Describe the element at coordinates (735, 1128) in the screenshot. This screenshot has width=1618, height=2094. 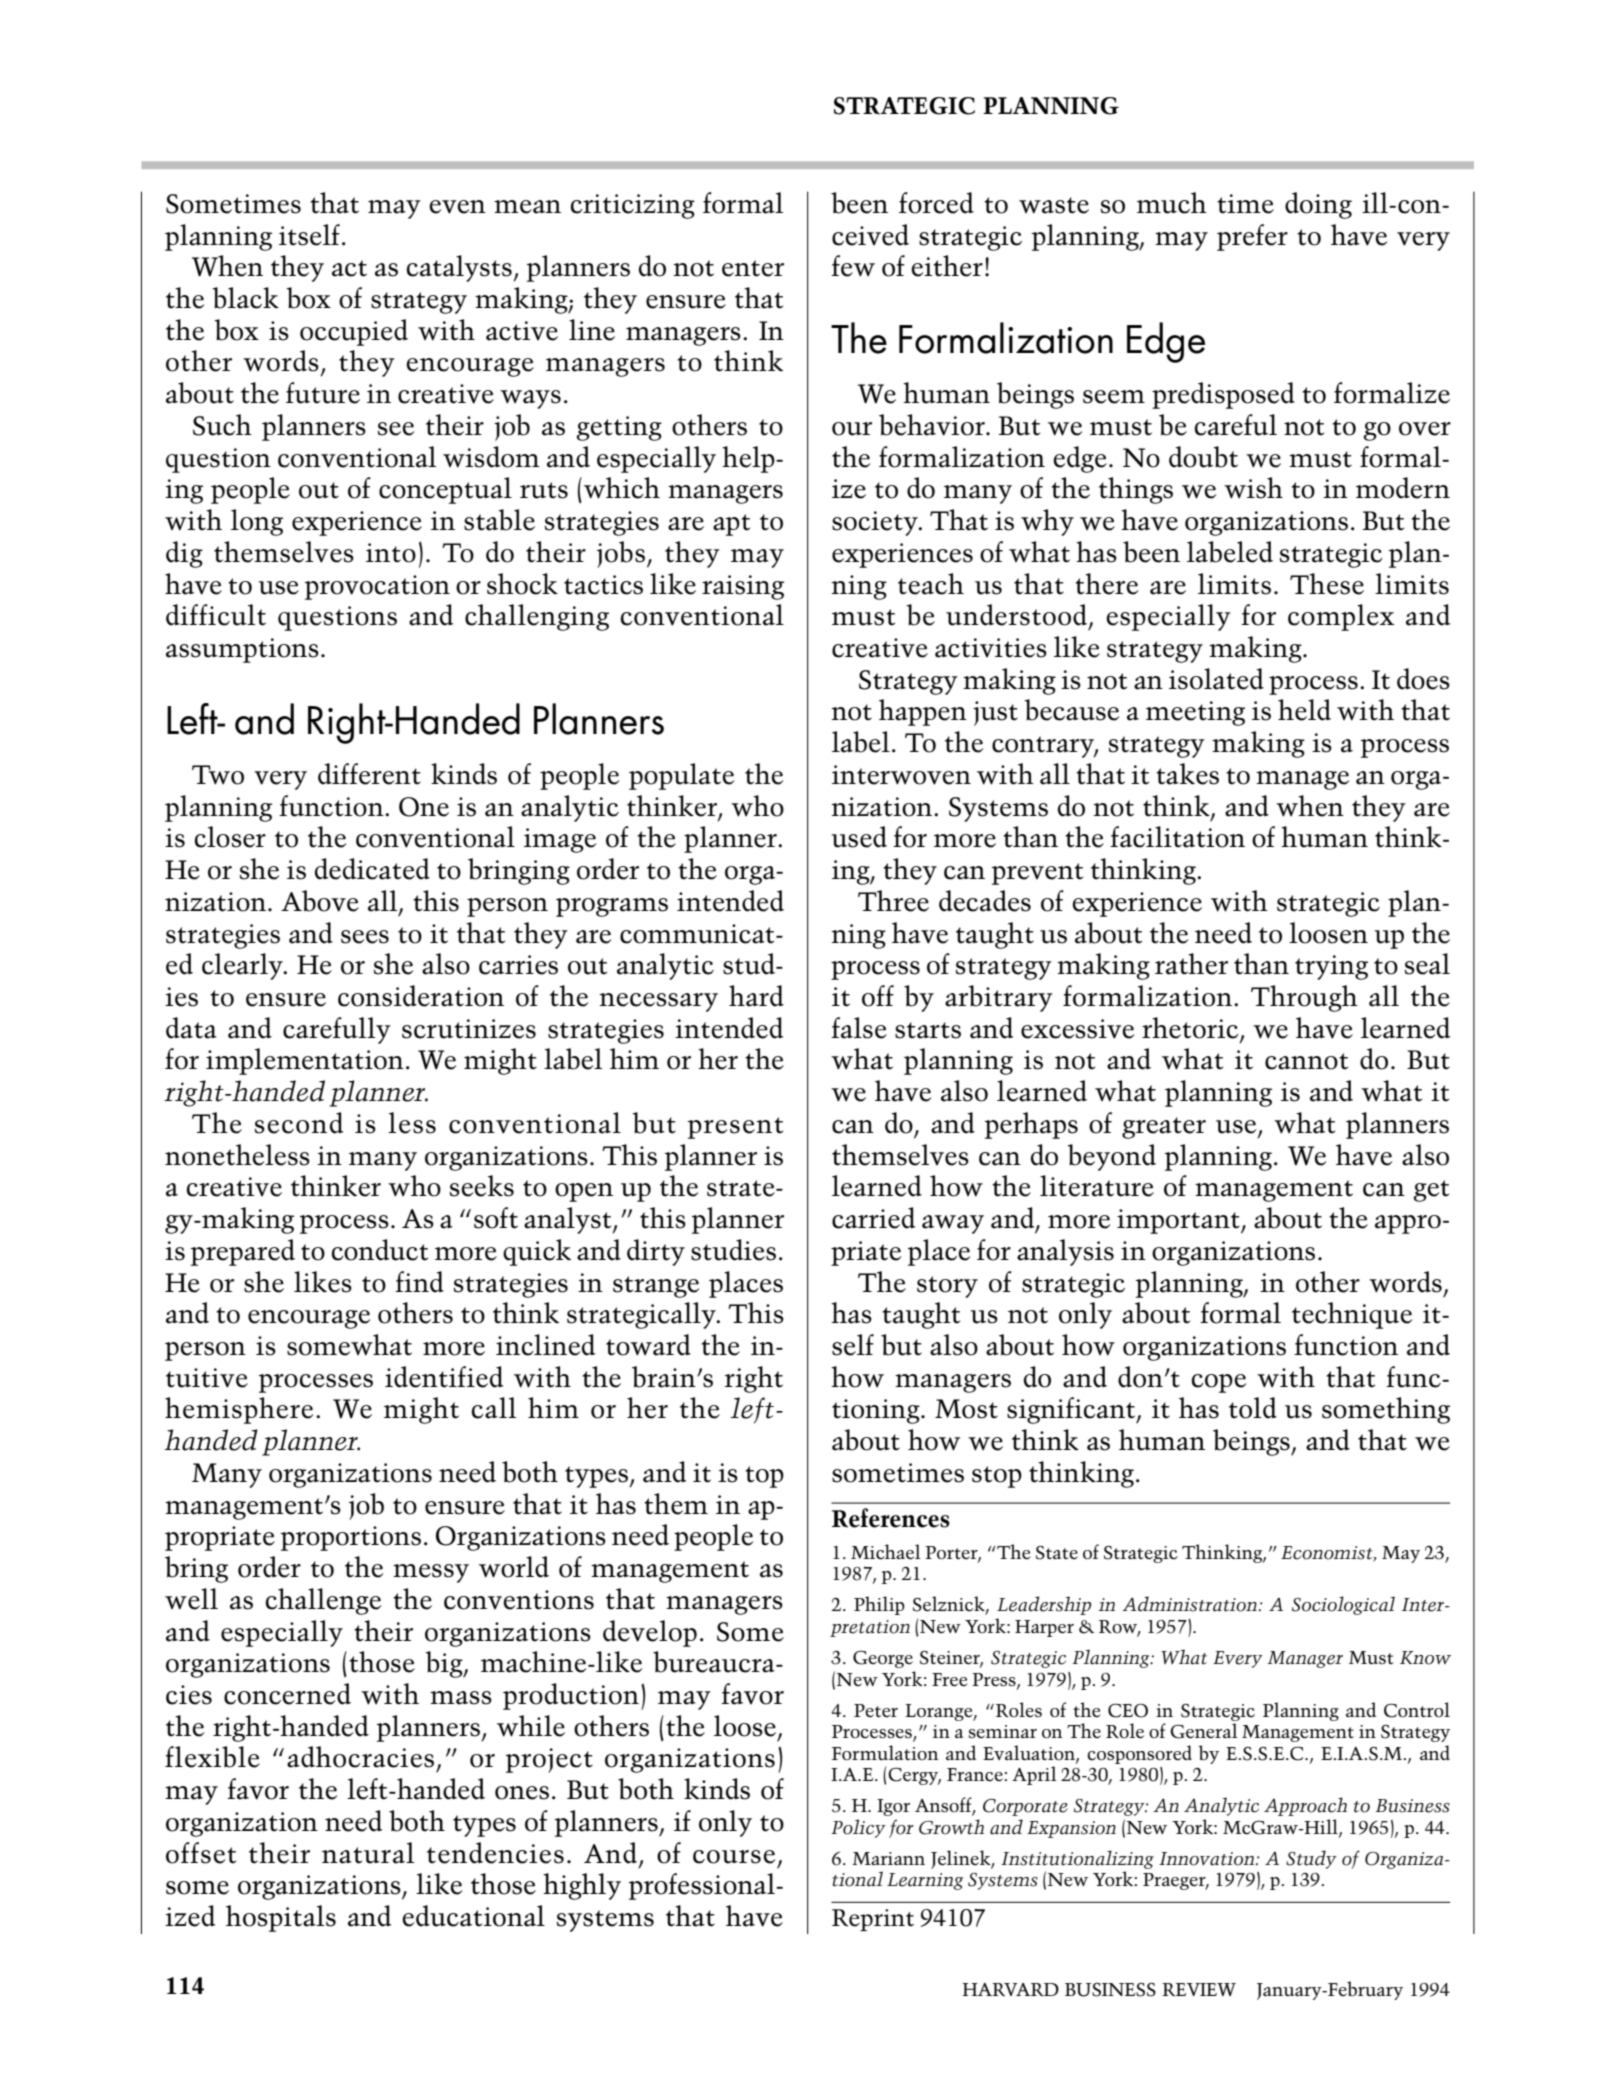
I see `present` at that location.
